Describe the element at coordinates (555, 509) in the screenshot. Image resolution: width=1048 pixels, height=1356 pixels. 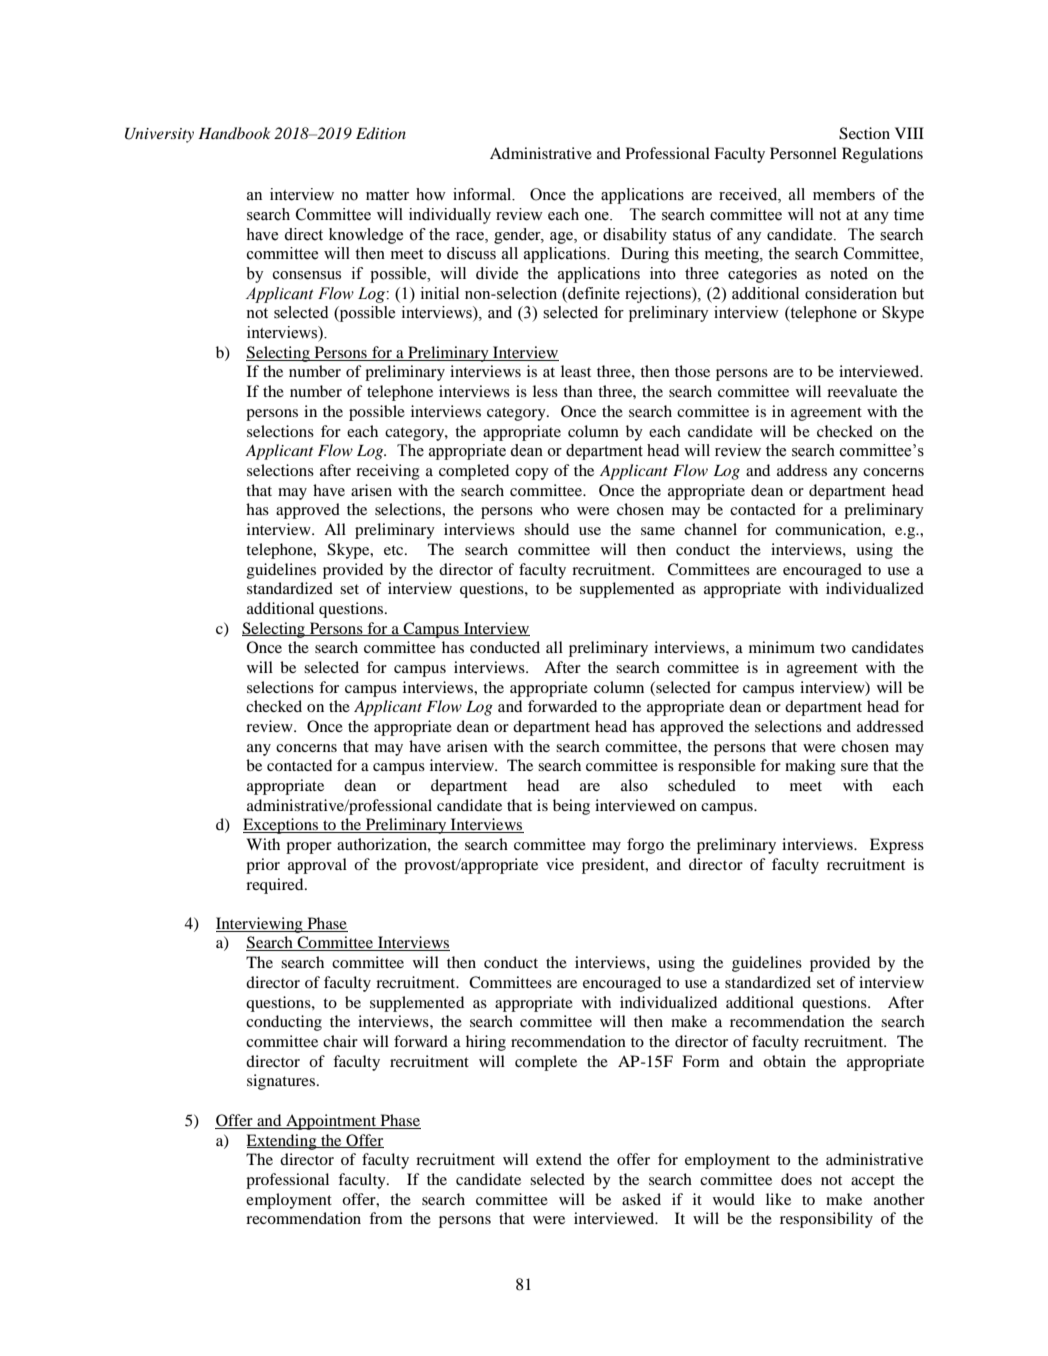
I see `who` at that location.
